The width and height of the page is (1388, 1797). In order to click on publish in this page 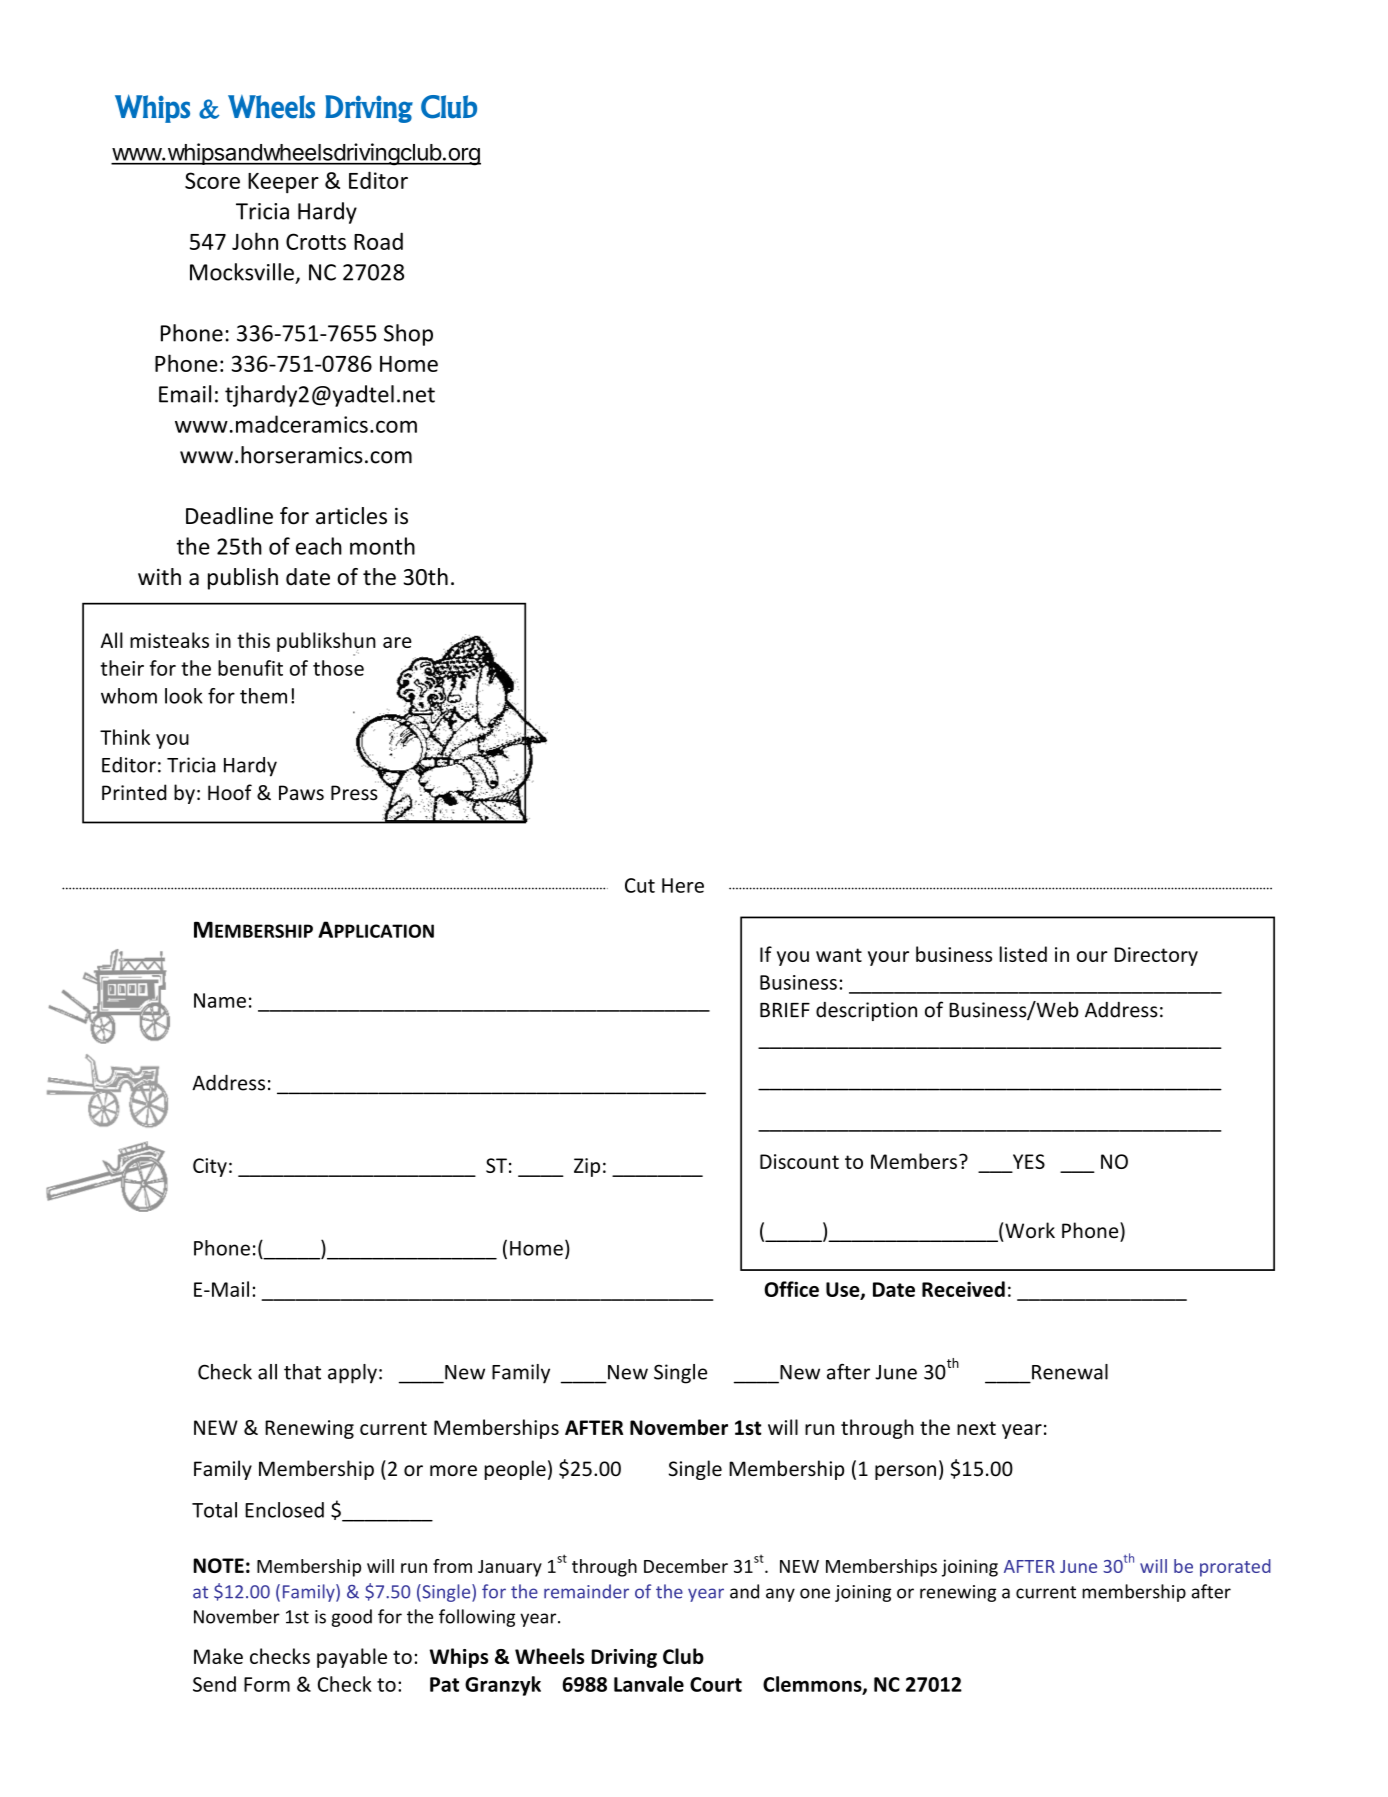, I will do `click(243, 579)`.
